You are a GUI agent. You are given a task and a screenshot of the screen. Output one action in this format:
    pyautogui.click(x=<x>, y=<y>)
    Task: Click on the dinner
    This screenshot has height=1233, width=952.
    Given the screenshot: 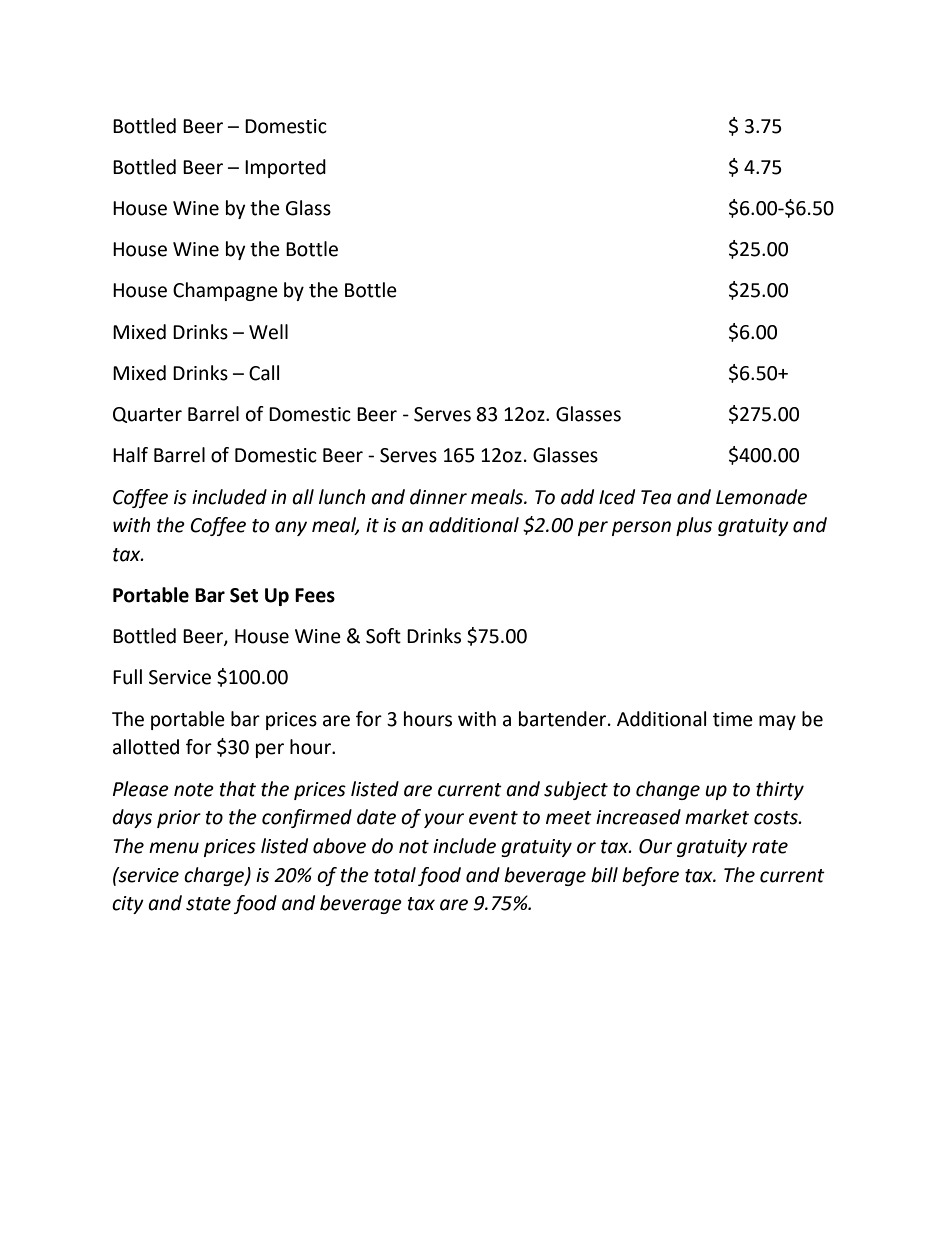 What is the action you would take?
    pyautogui.click(x=438, y=497)
